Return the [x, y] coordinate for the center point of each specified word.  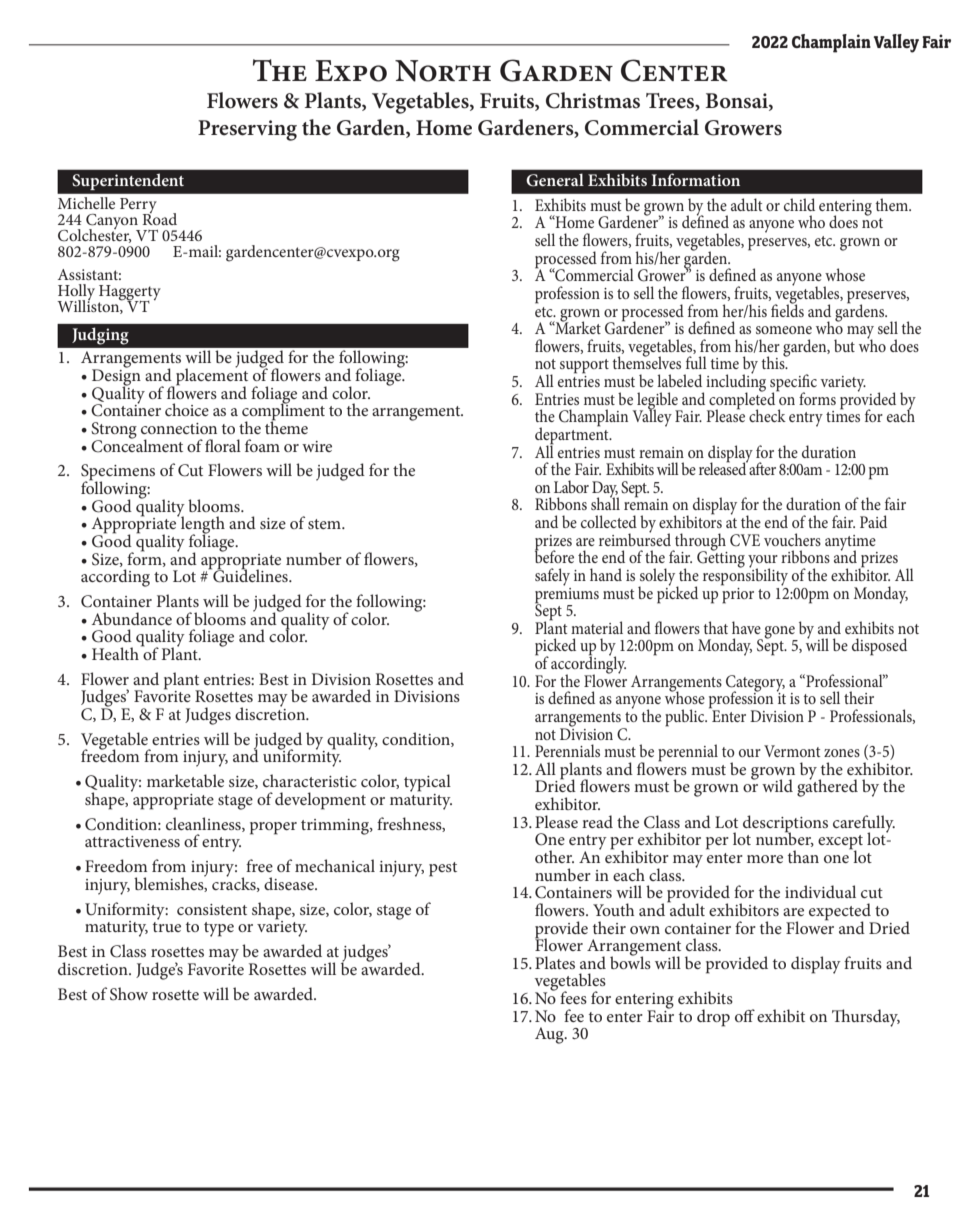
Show [129, 994]
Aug [550, 1035]
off [745, 1015]
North [443, 71]
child [799, 204]
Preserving [247, 130]
